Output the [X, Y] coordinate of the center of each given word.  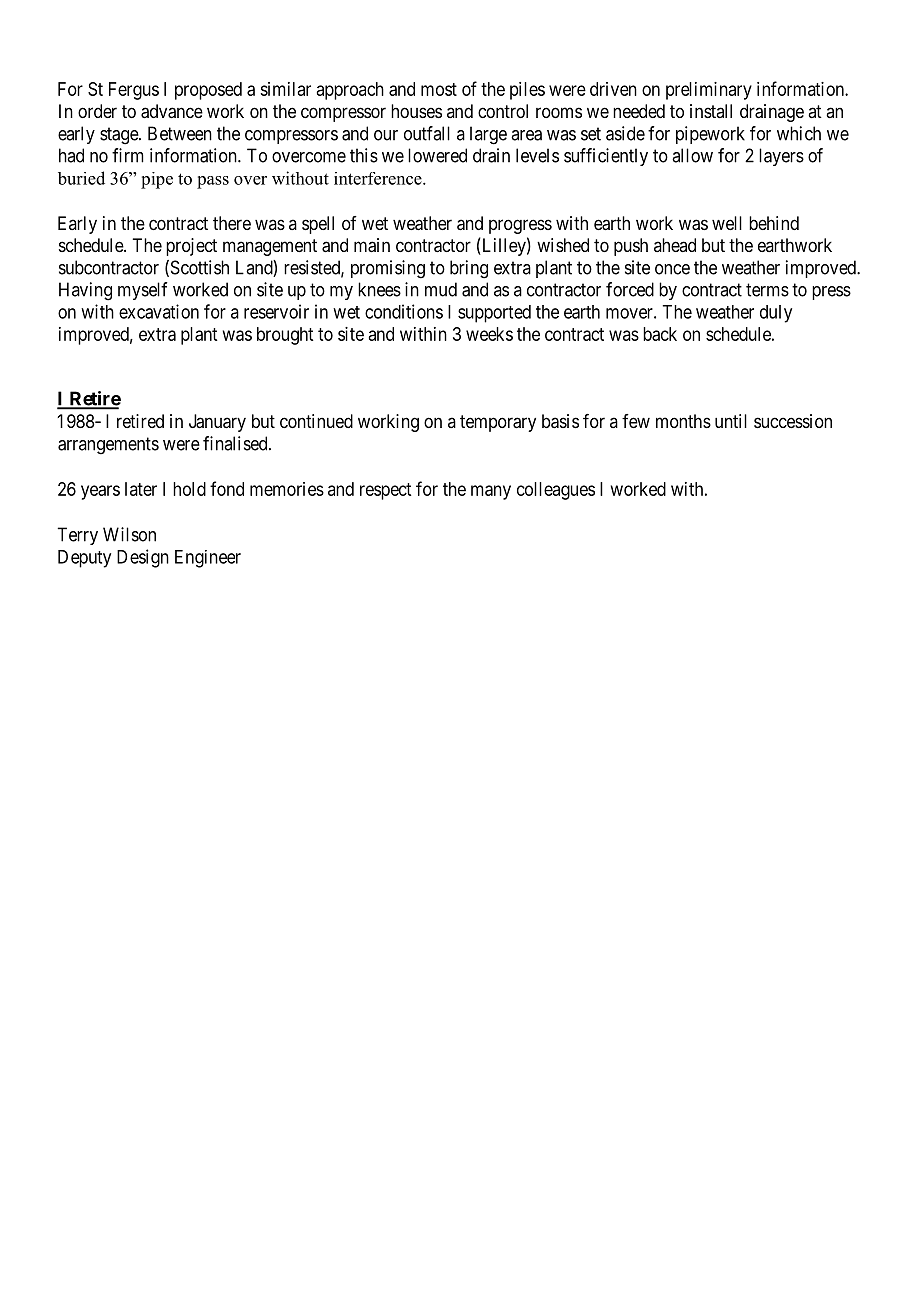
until [731, 421]
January [217, 423]
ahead [675, 245]
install [711, 111]
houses [416, 111]
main [372, 245]
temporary [498, 423]
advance [172, 111]
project [191, 247]
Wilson [129, 534]
